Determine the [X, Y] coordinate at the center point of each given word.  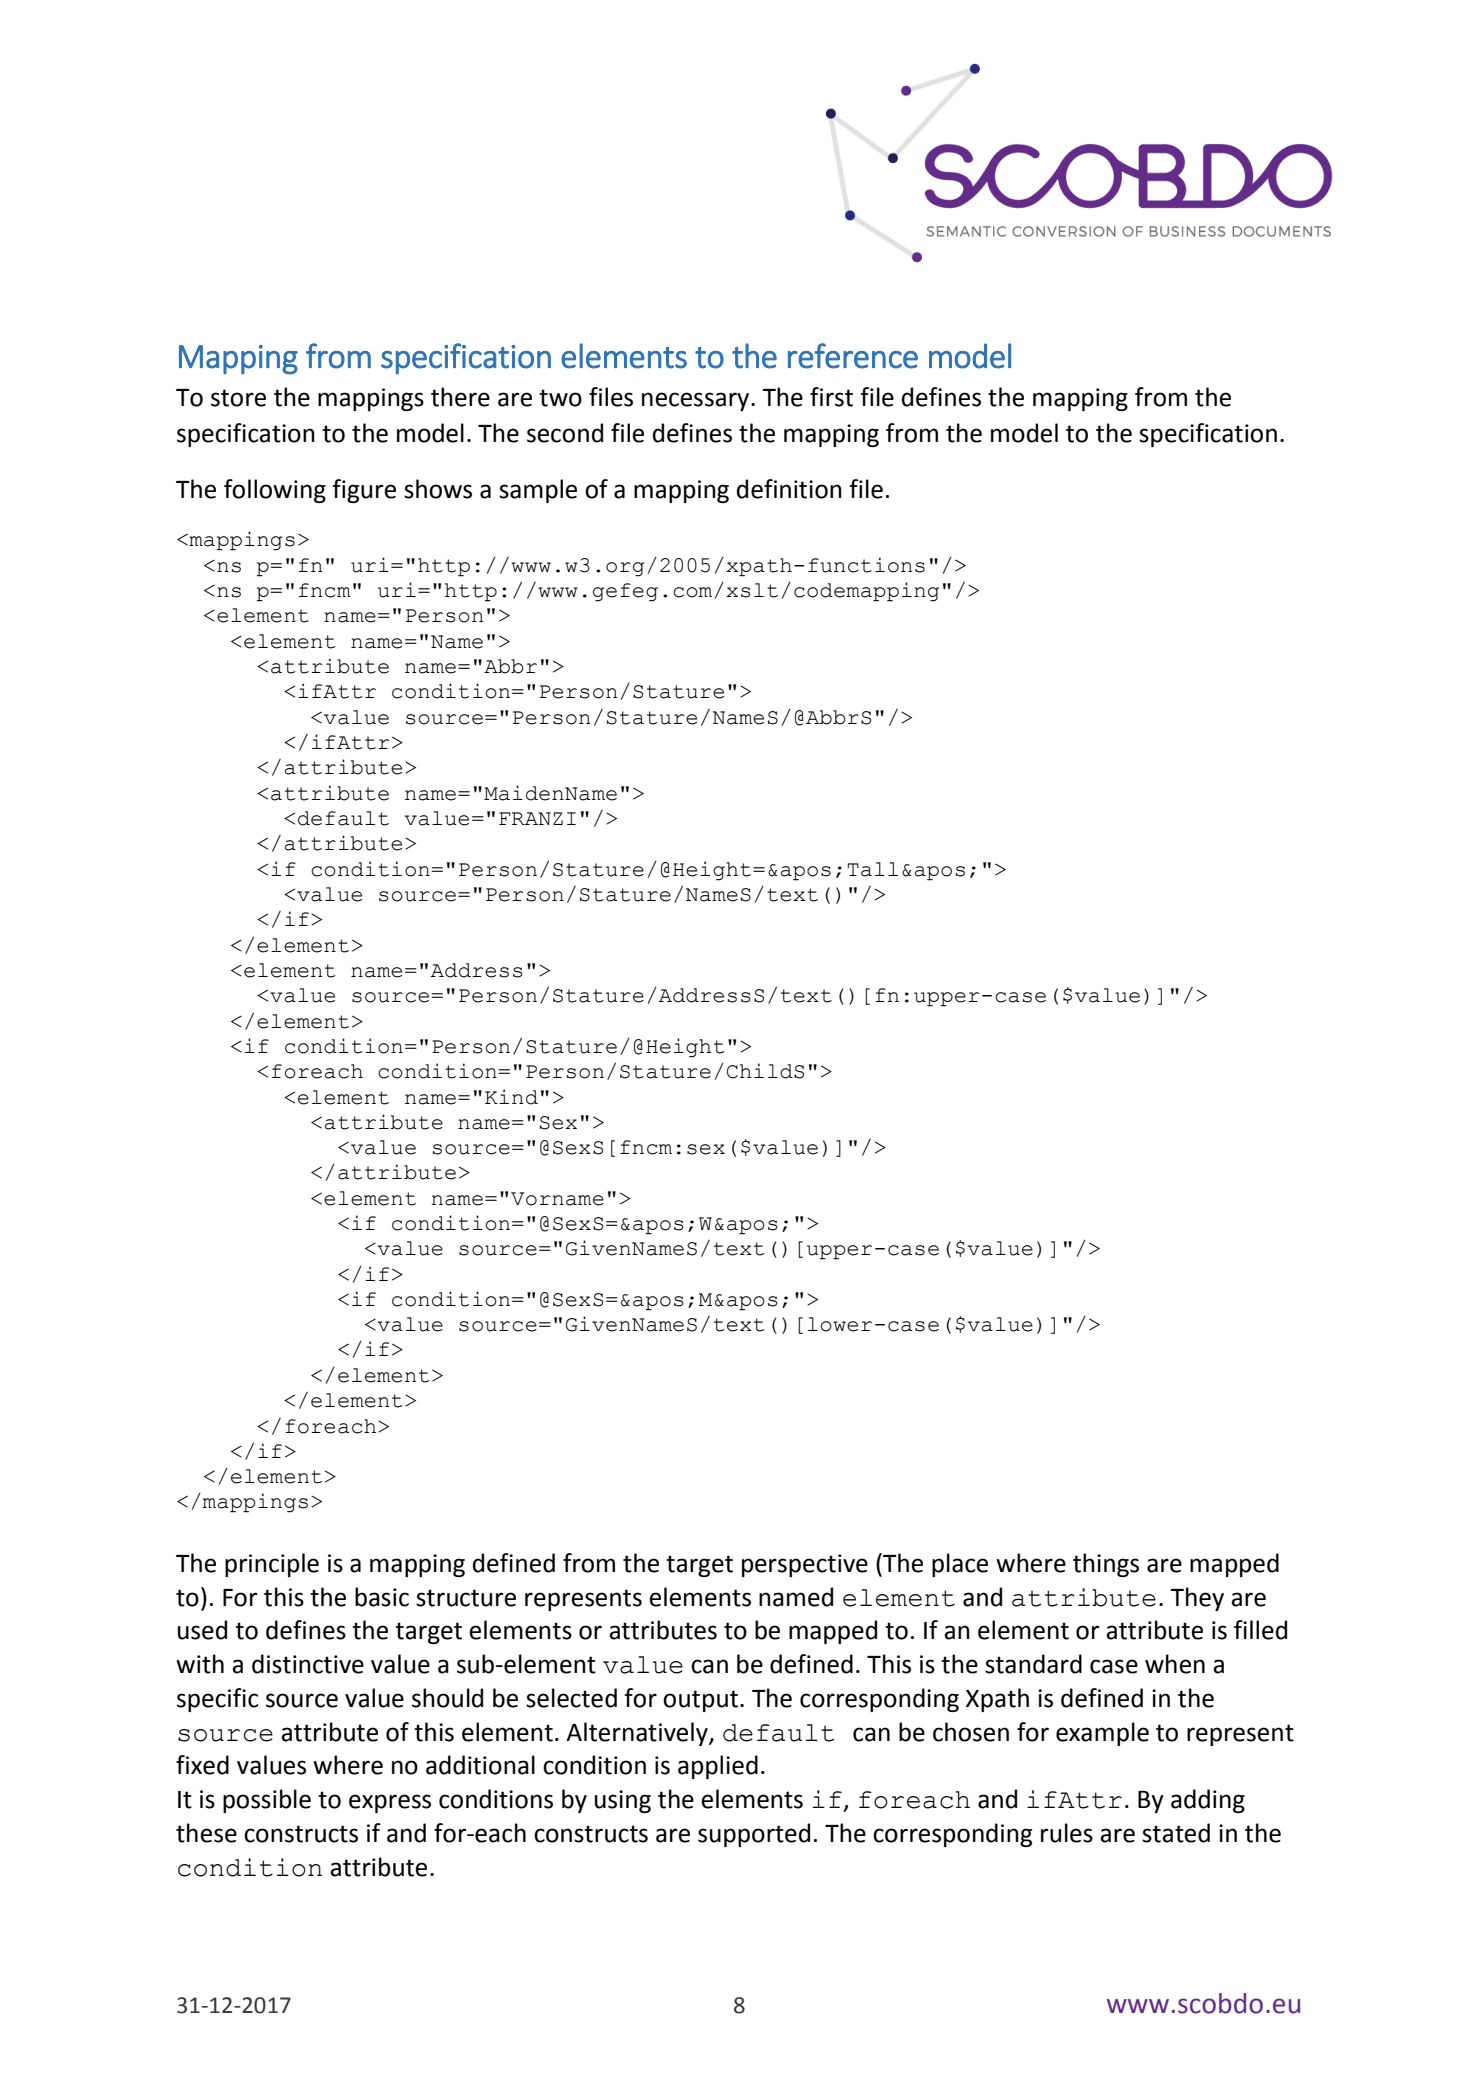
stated [1176, 1833]
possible [267, 1801]
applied [718, 1767]
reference [853, 356]
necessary [697, 401]
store [238, 398]
